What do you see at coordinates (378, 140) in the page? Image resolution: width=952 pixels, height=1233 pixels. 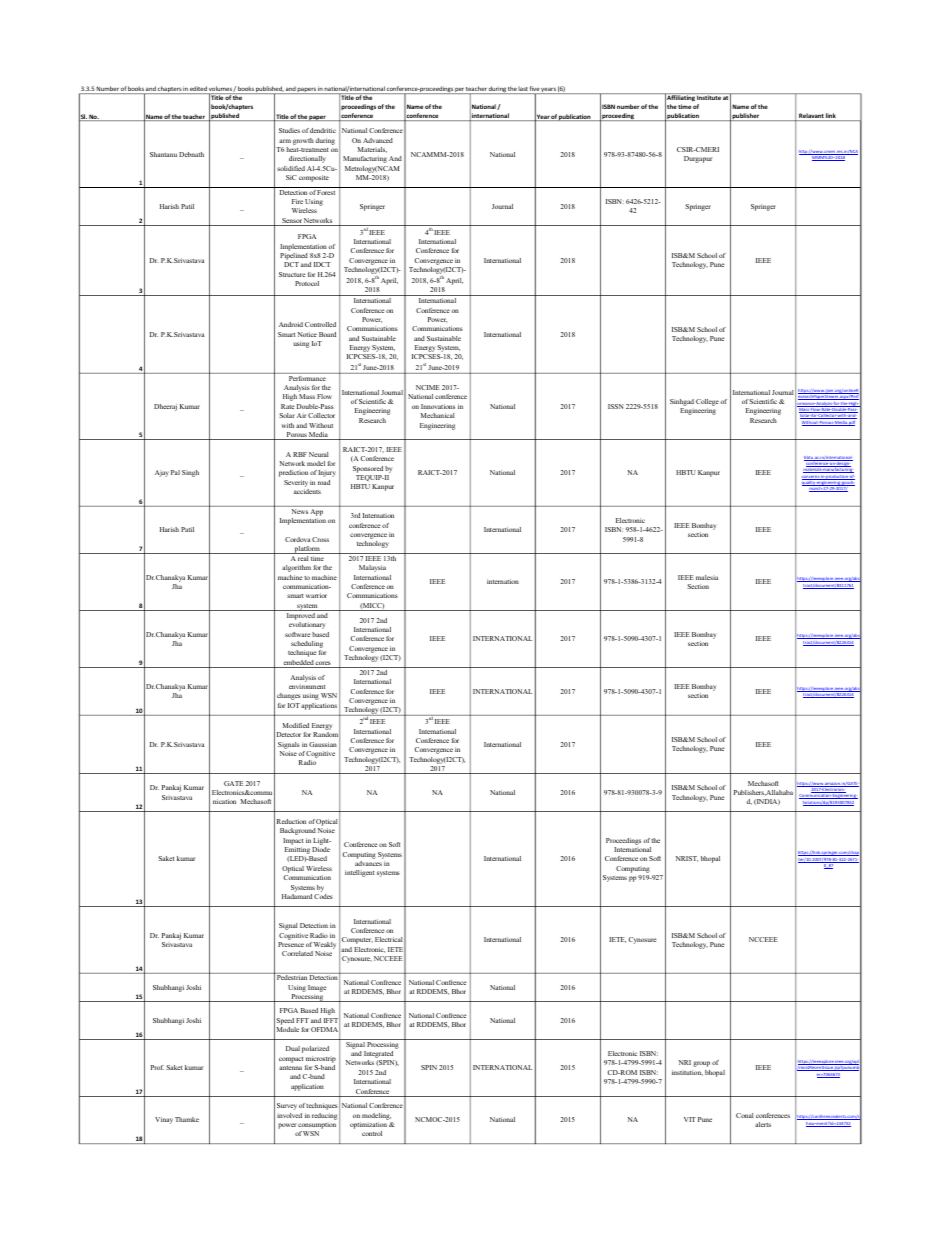 I see `Advanced` at bounding box center [378, 140].
